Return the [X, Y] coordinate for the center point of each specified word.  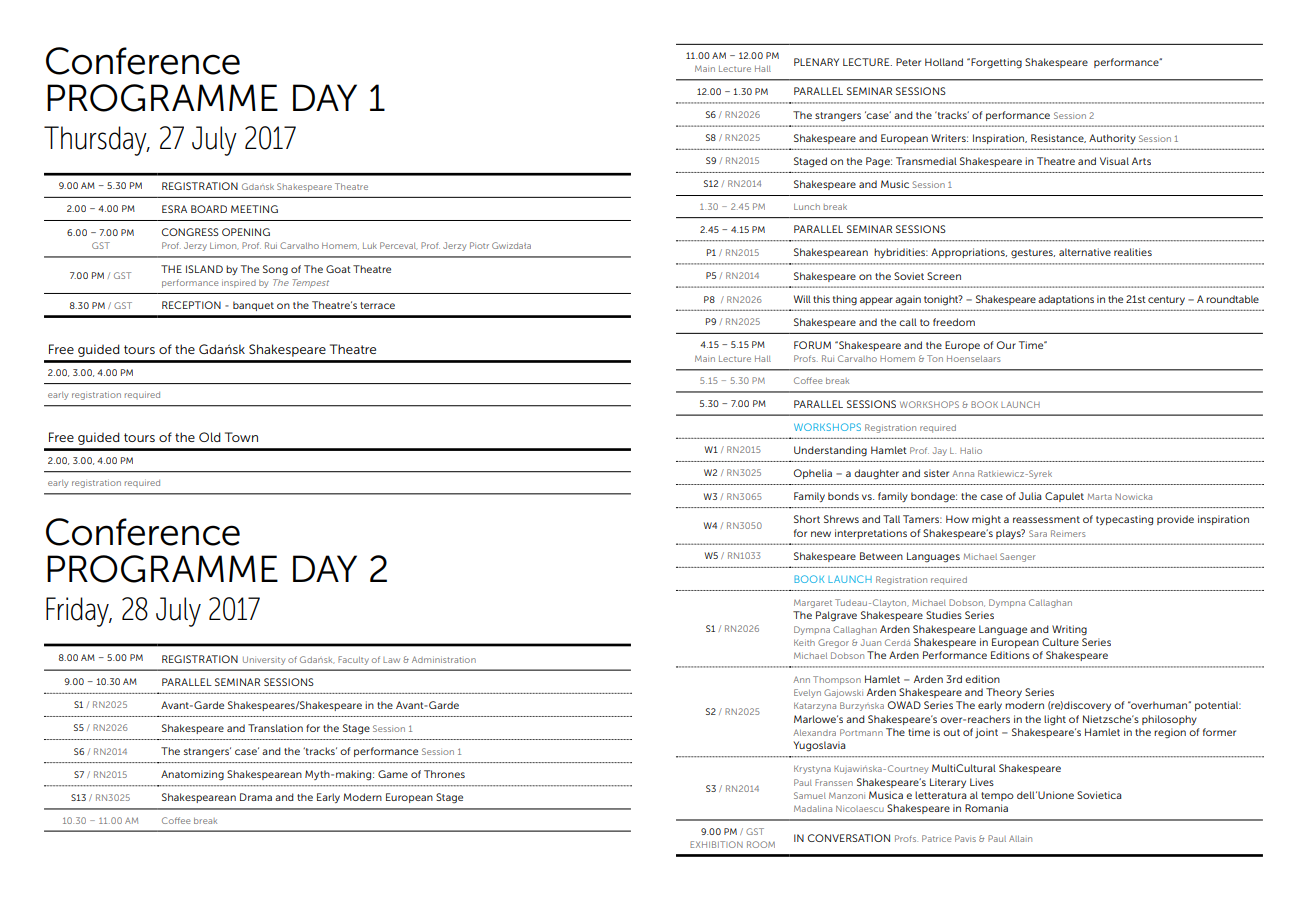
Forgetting [995, 63]
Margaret [813, 603]
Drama [256, 797]
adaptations [1066, 300]
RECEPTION [191, 305]
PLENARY [816, 62]
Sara [1038, 533]
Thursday [96, 141]
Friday [78, 612]
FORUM [812, 345]
